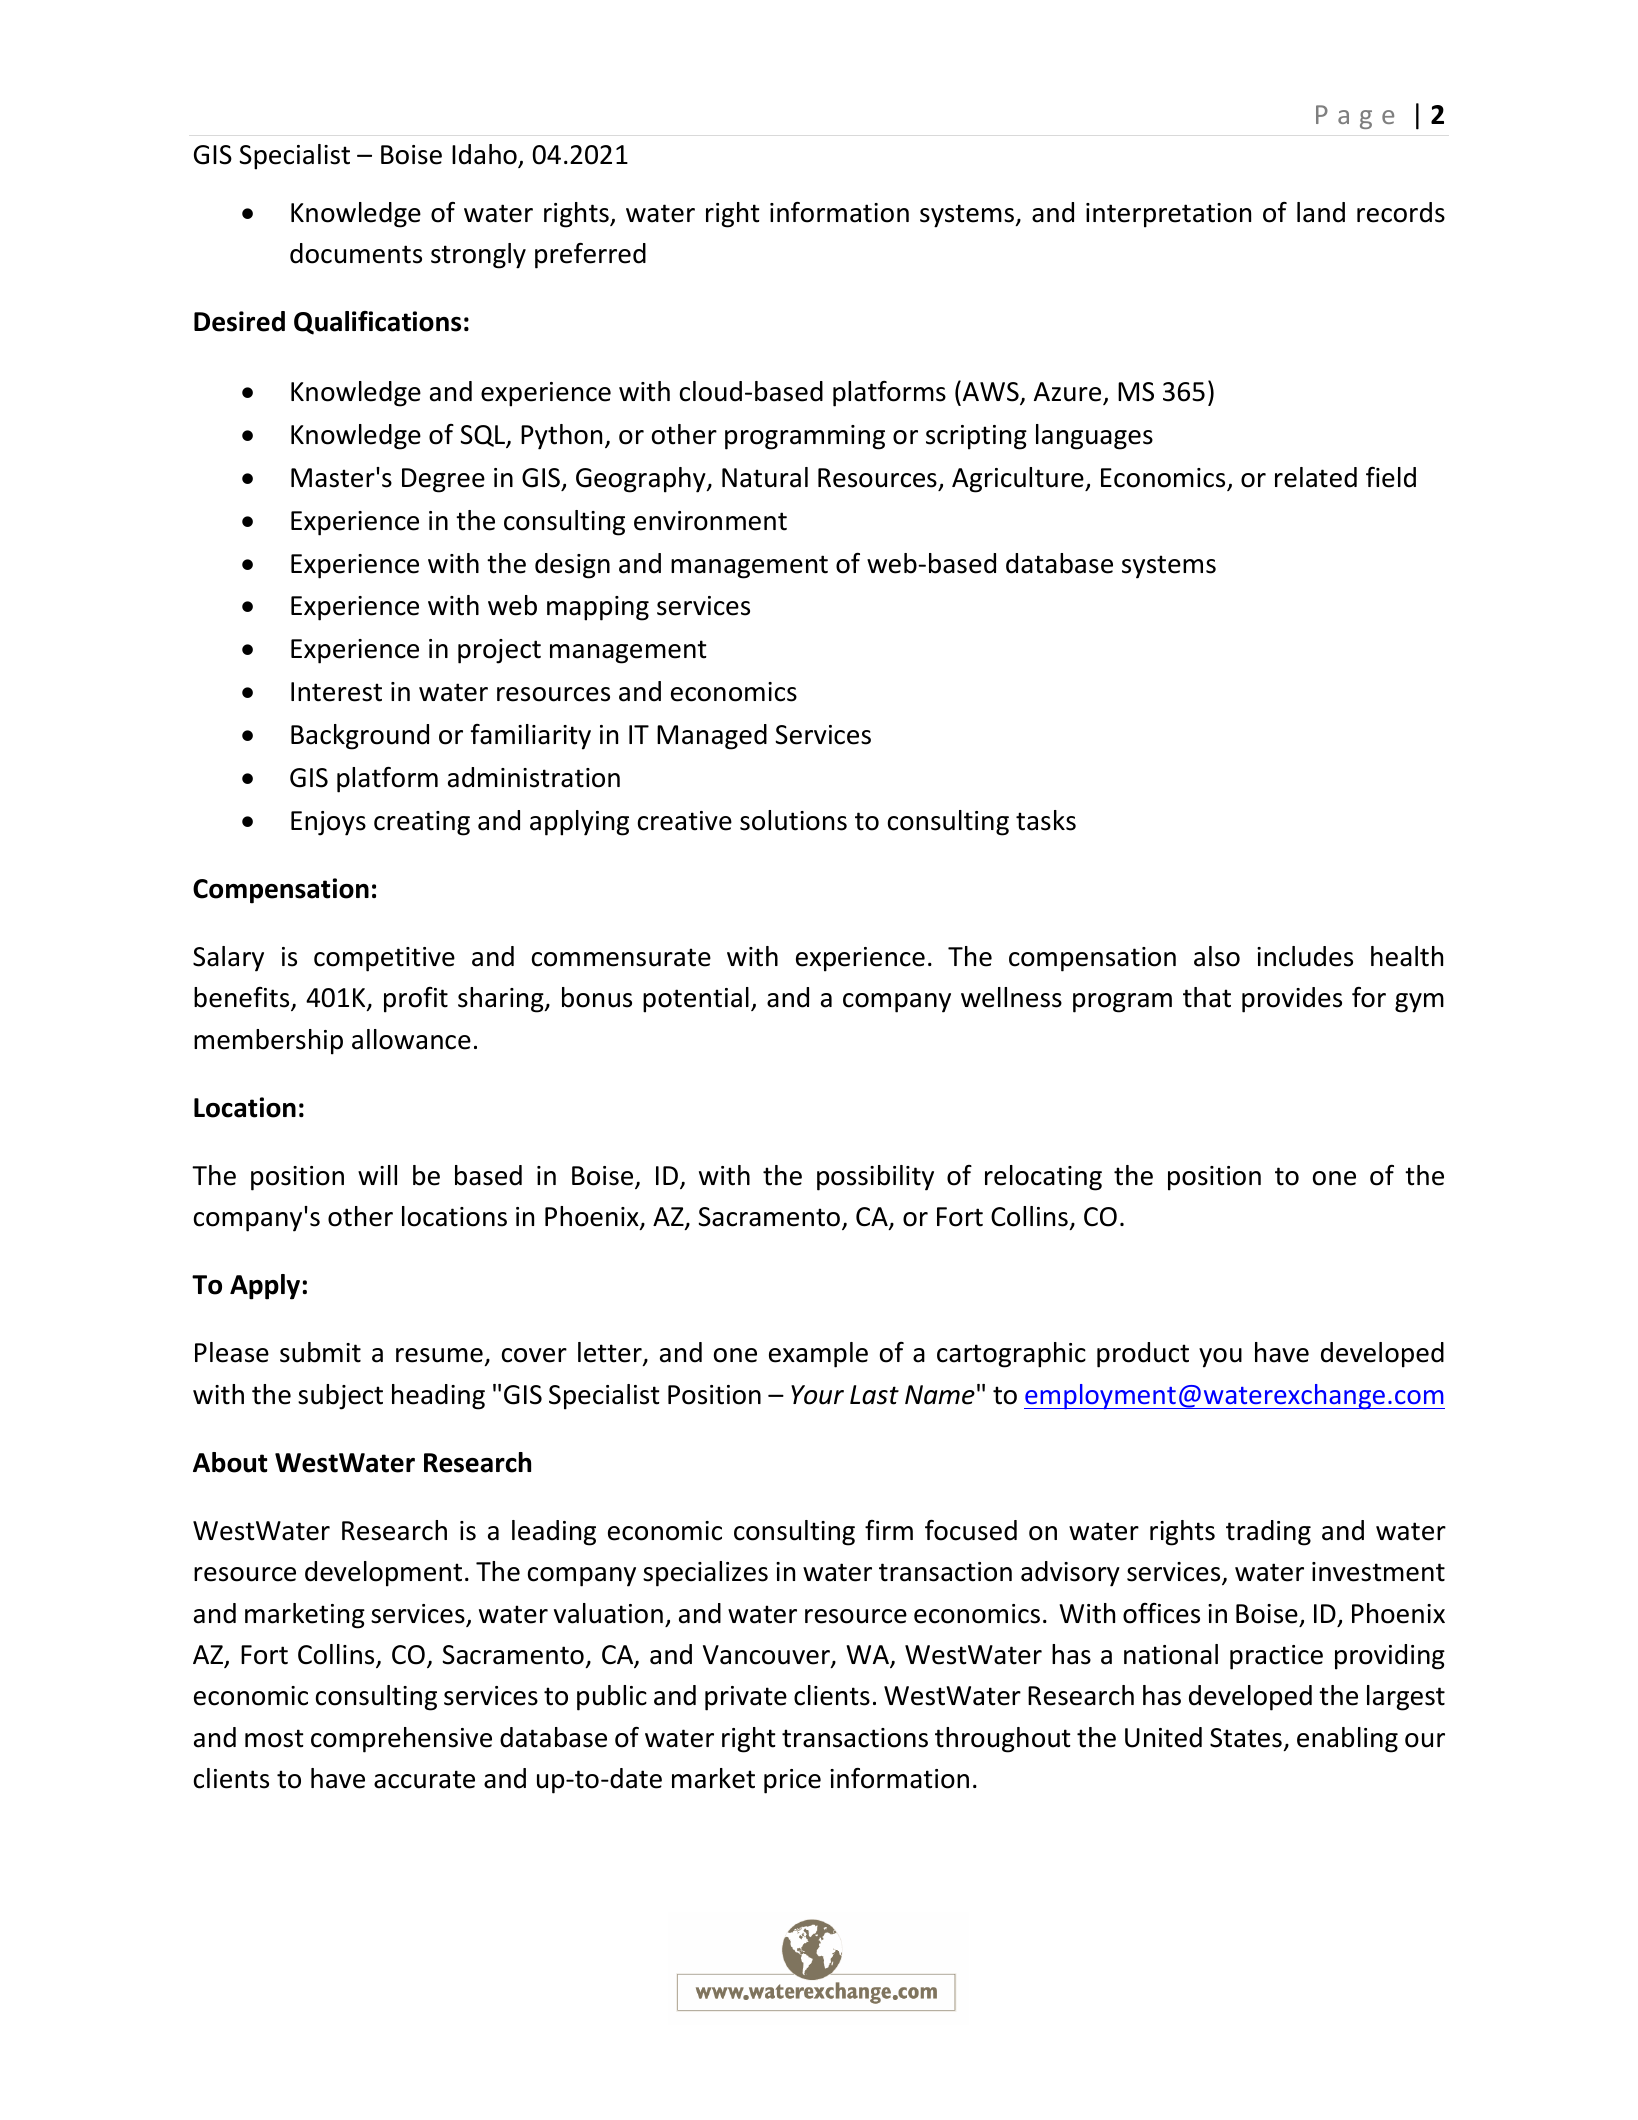  What do you see at coordinates (1246, 1738) in the document?
I see `States` at bounding box center [1246, 1738].
